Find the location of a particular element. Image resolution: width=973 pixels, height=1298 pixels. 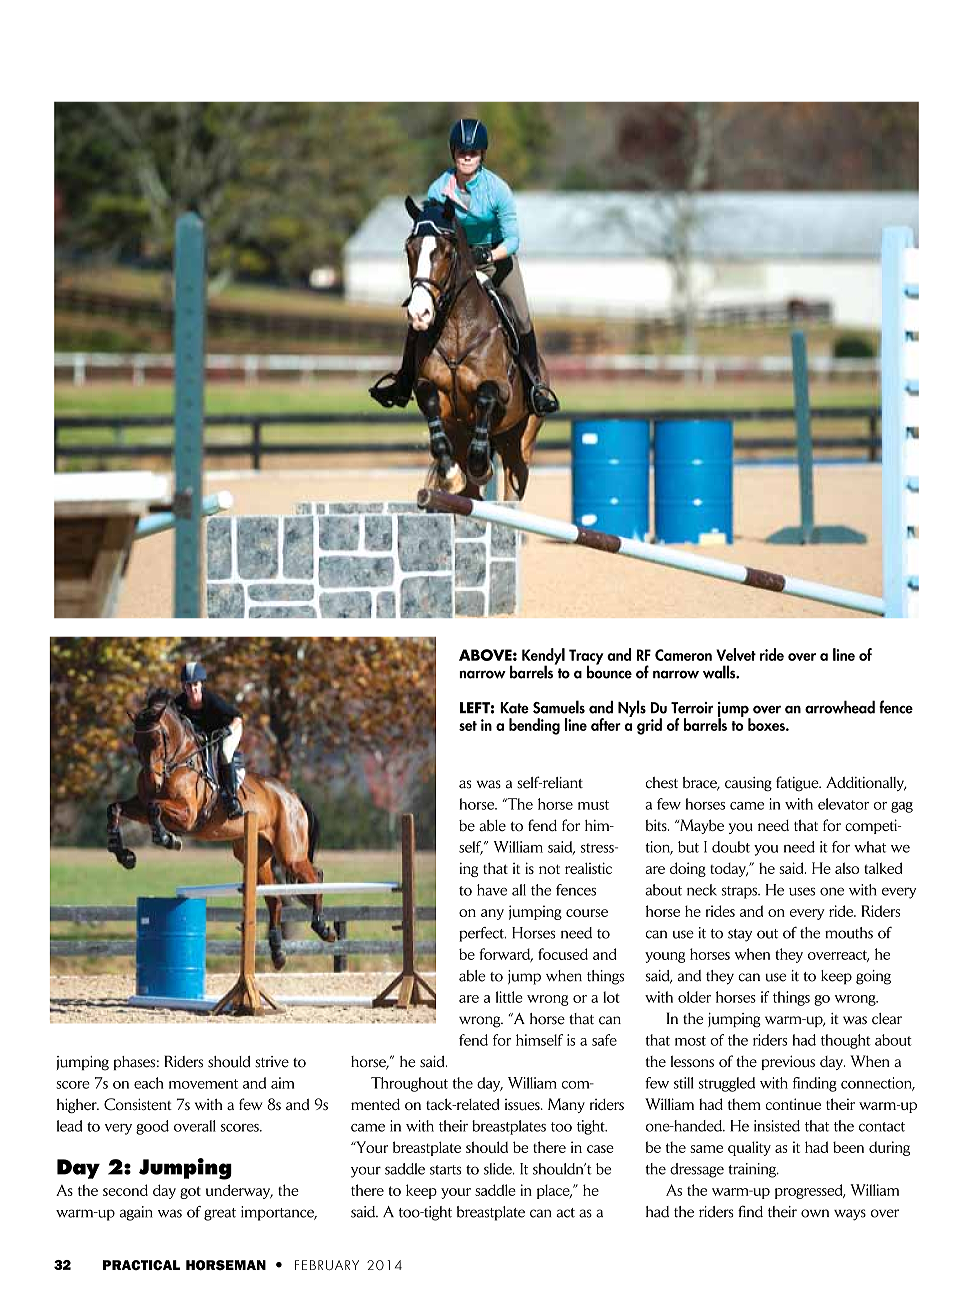

perfect is located at coordinates (482, 934).
